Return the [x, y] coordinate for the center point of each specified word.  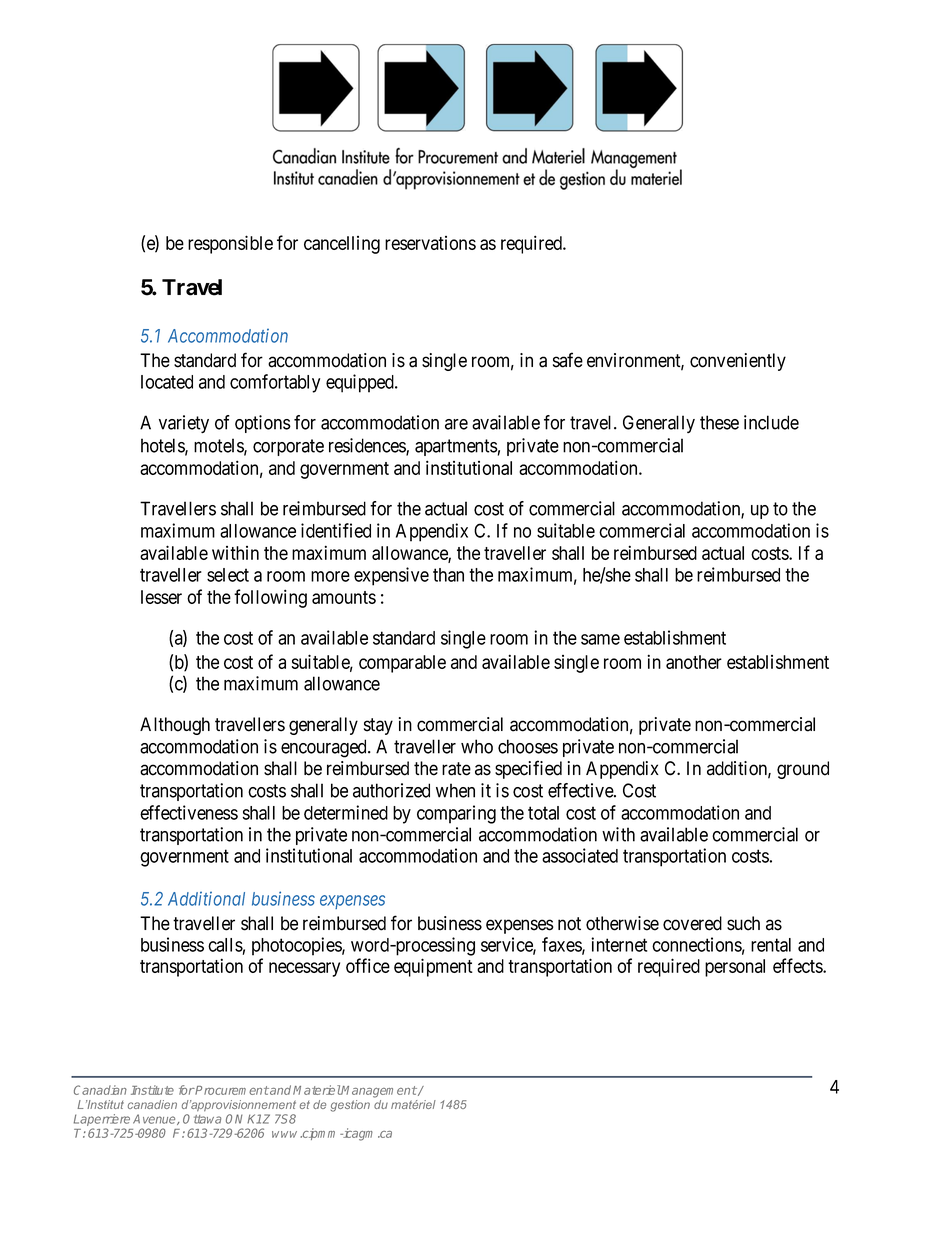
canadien [152, 1104]
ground [803, 770]
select [228, 575]
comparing [456, 814]
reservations [430, 243]
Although [175, 726]
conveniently [738, 362]
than [448, 575]
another [694, 662]
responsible [230, 244]
